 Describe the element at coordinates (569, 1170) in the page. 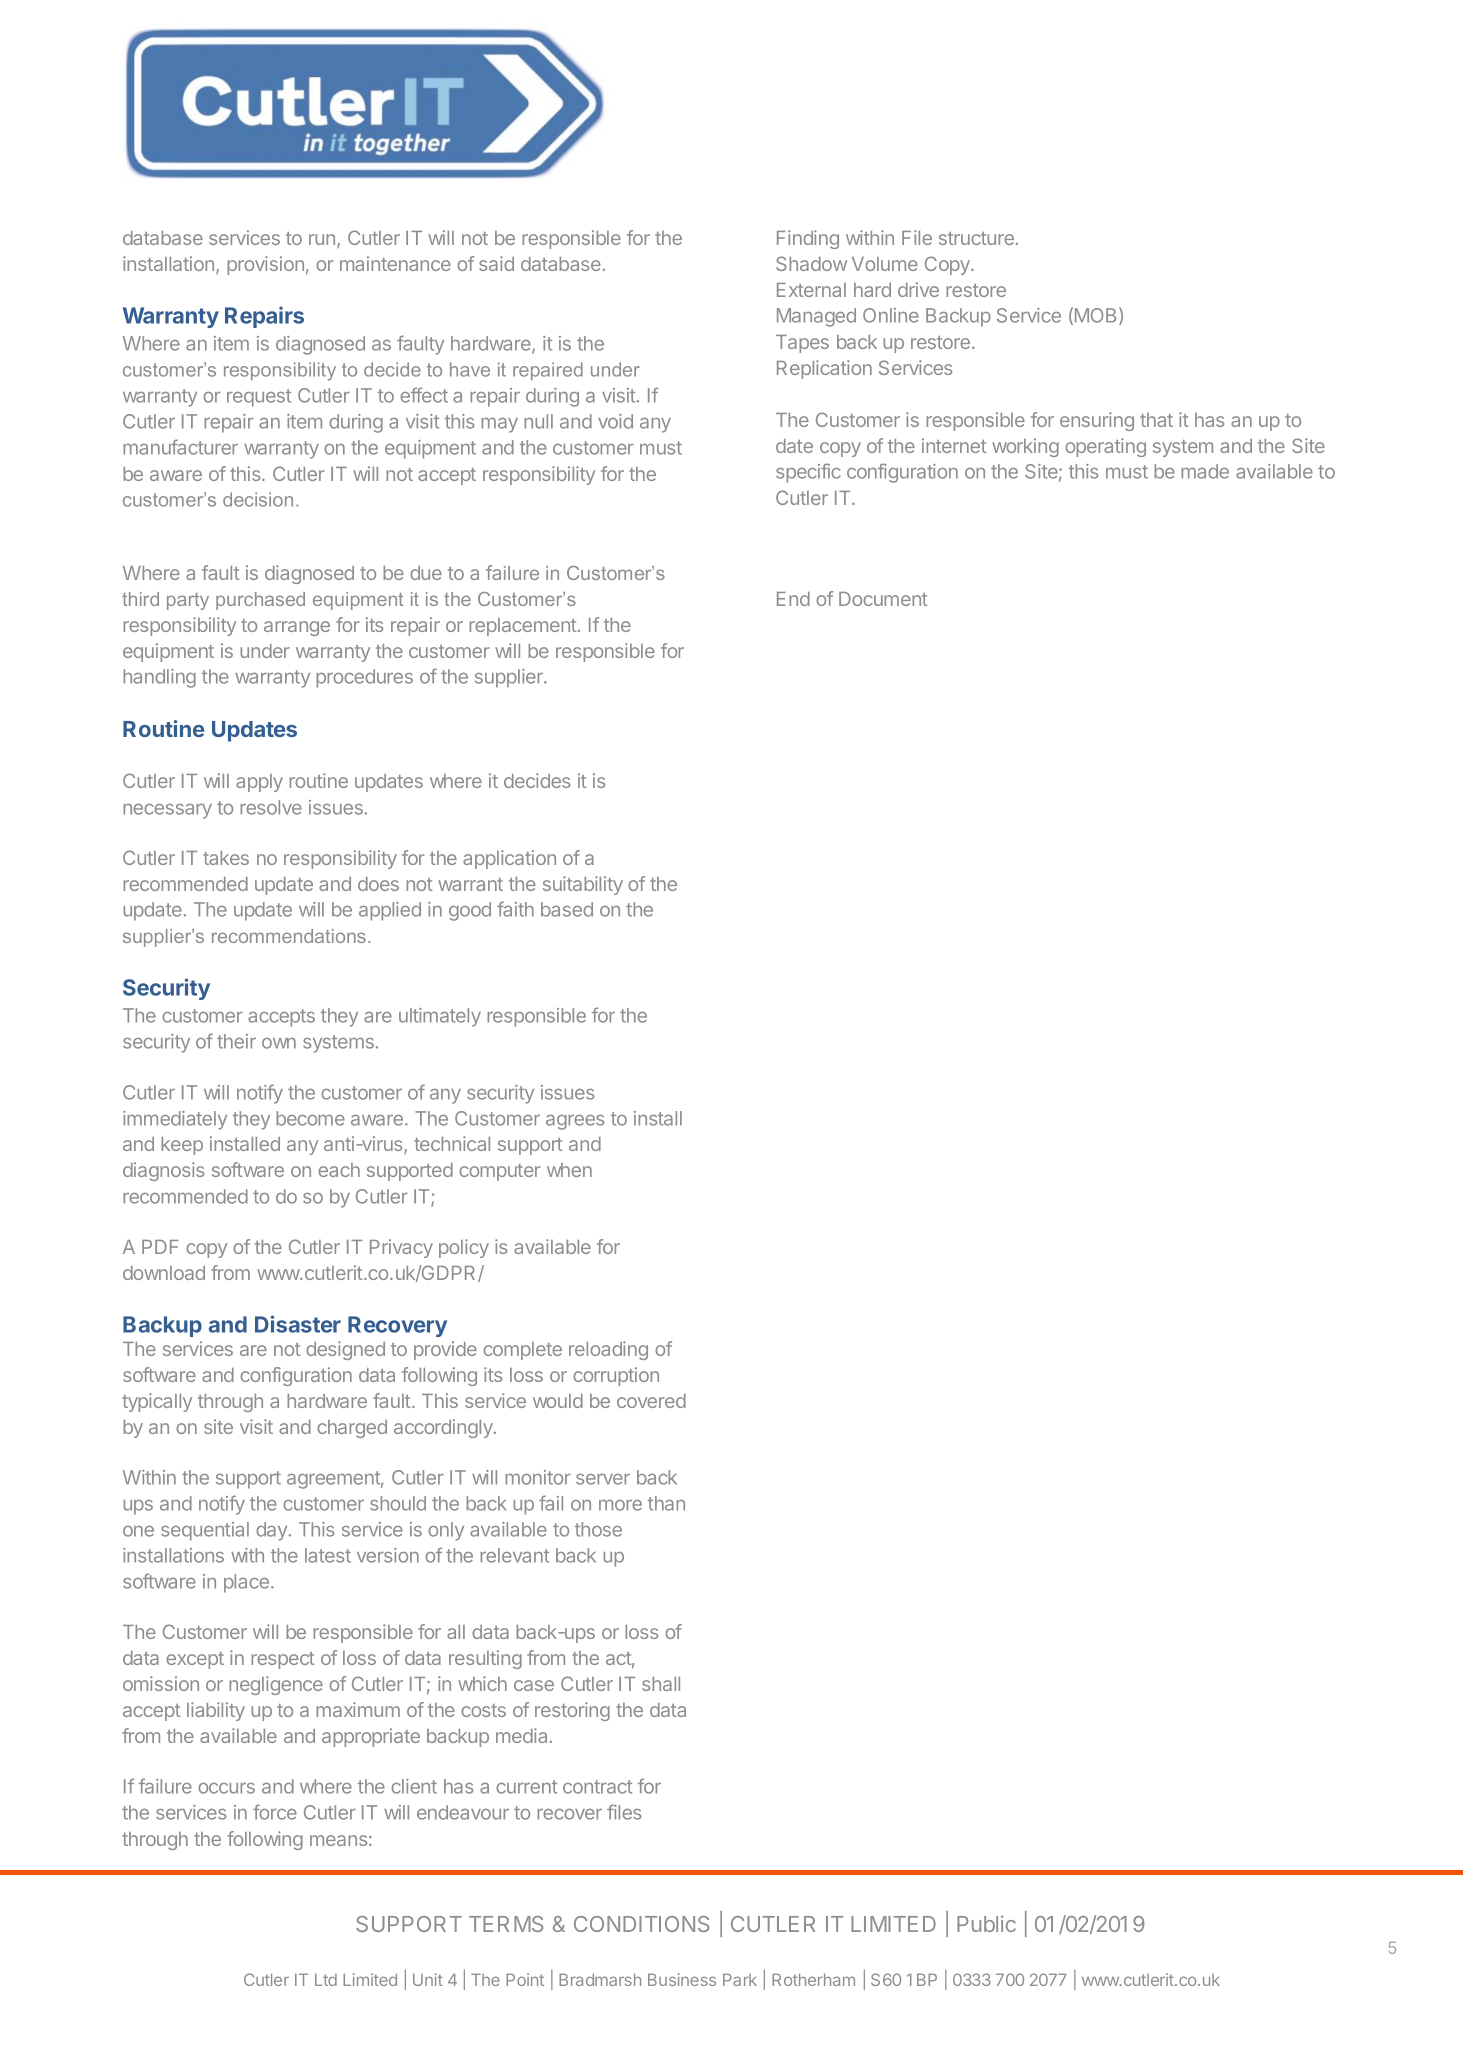

I see `when` at that location.
